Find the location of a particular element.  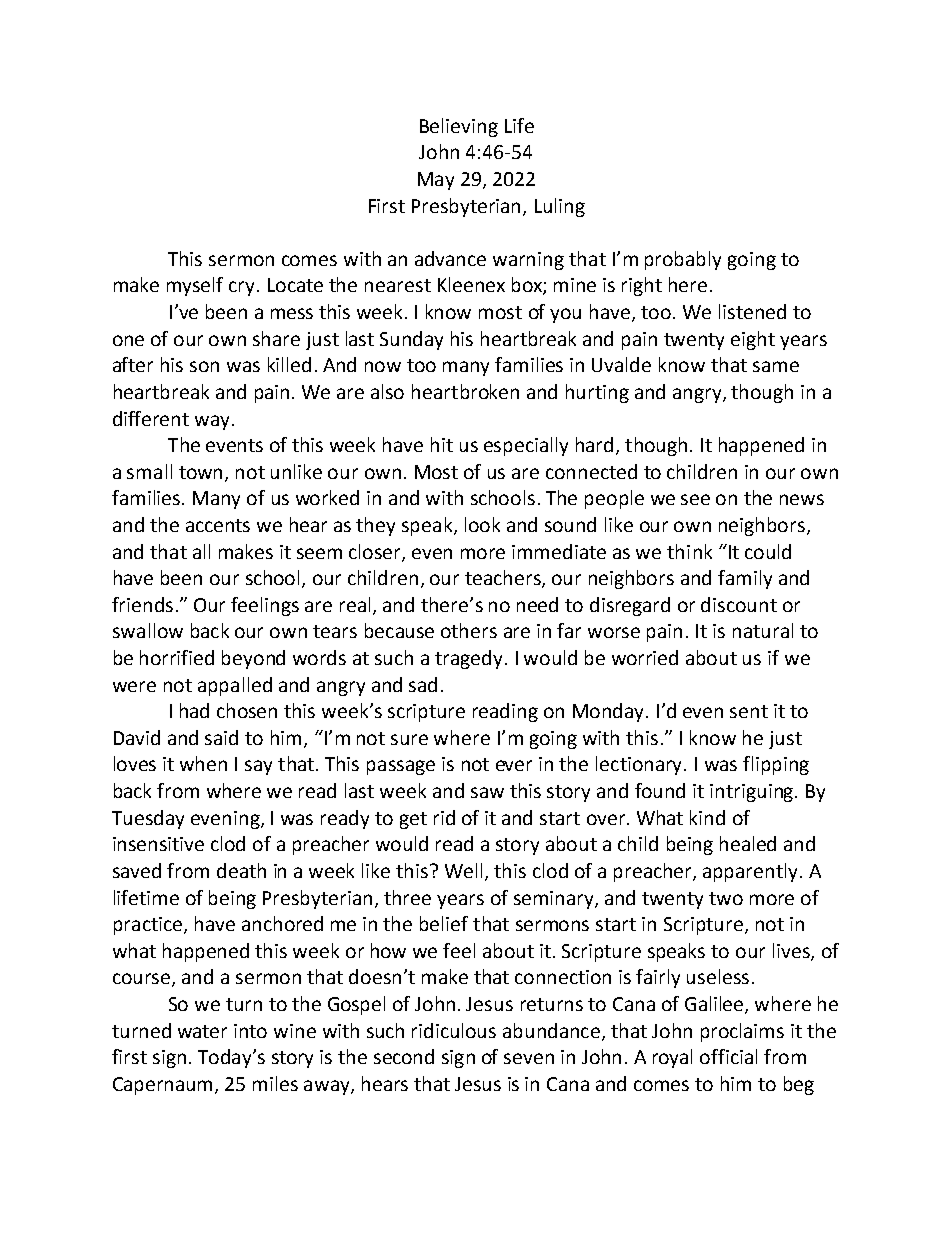

others is located at coordinates (469, 630).
